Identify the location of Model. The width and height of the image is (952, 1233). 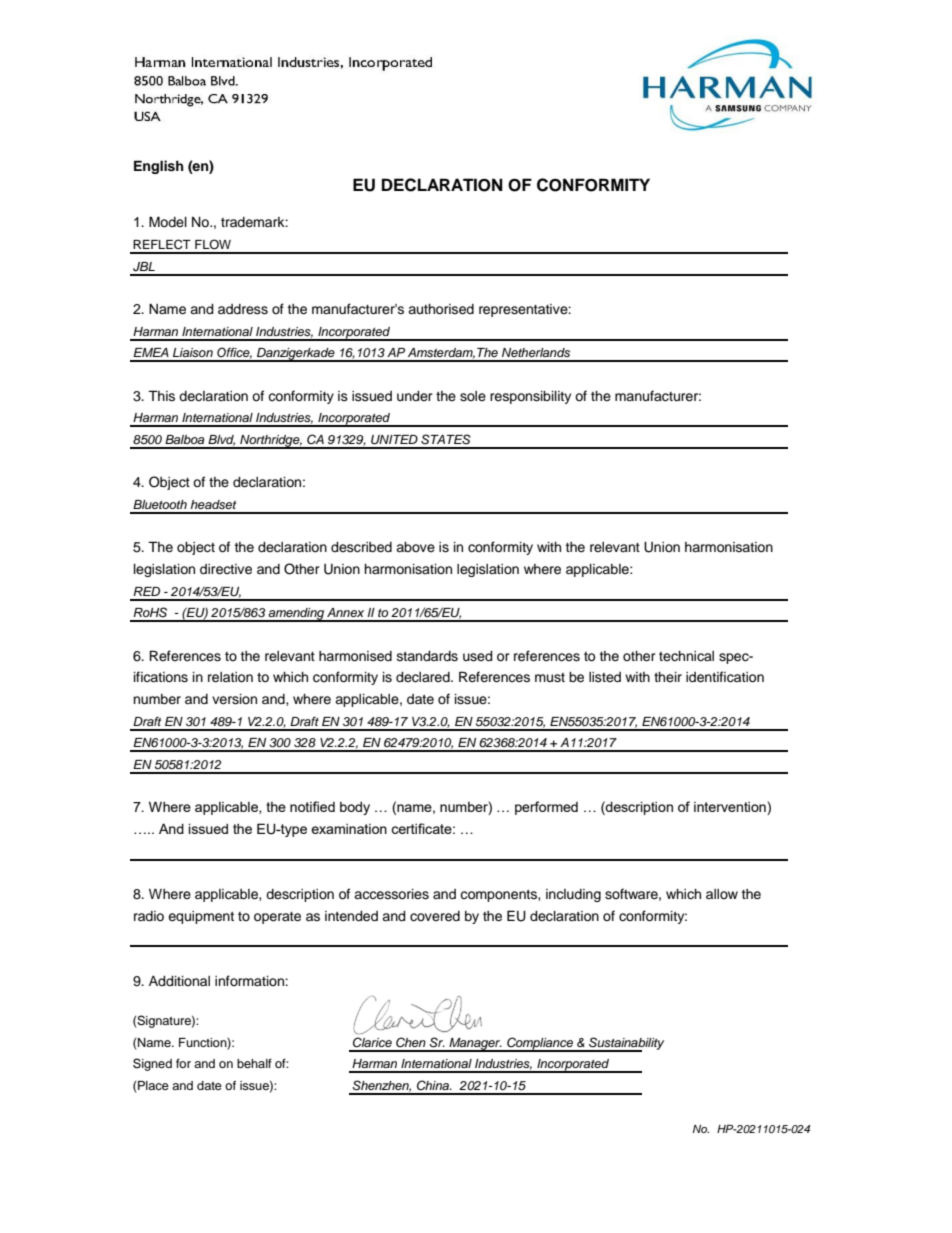
(168, 222).
